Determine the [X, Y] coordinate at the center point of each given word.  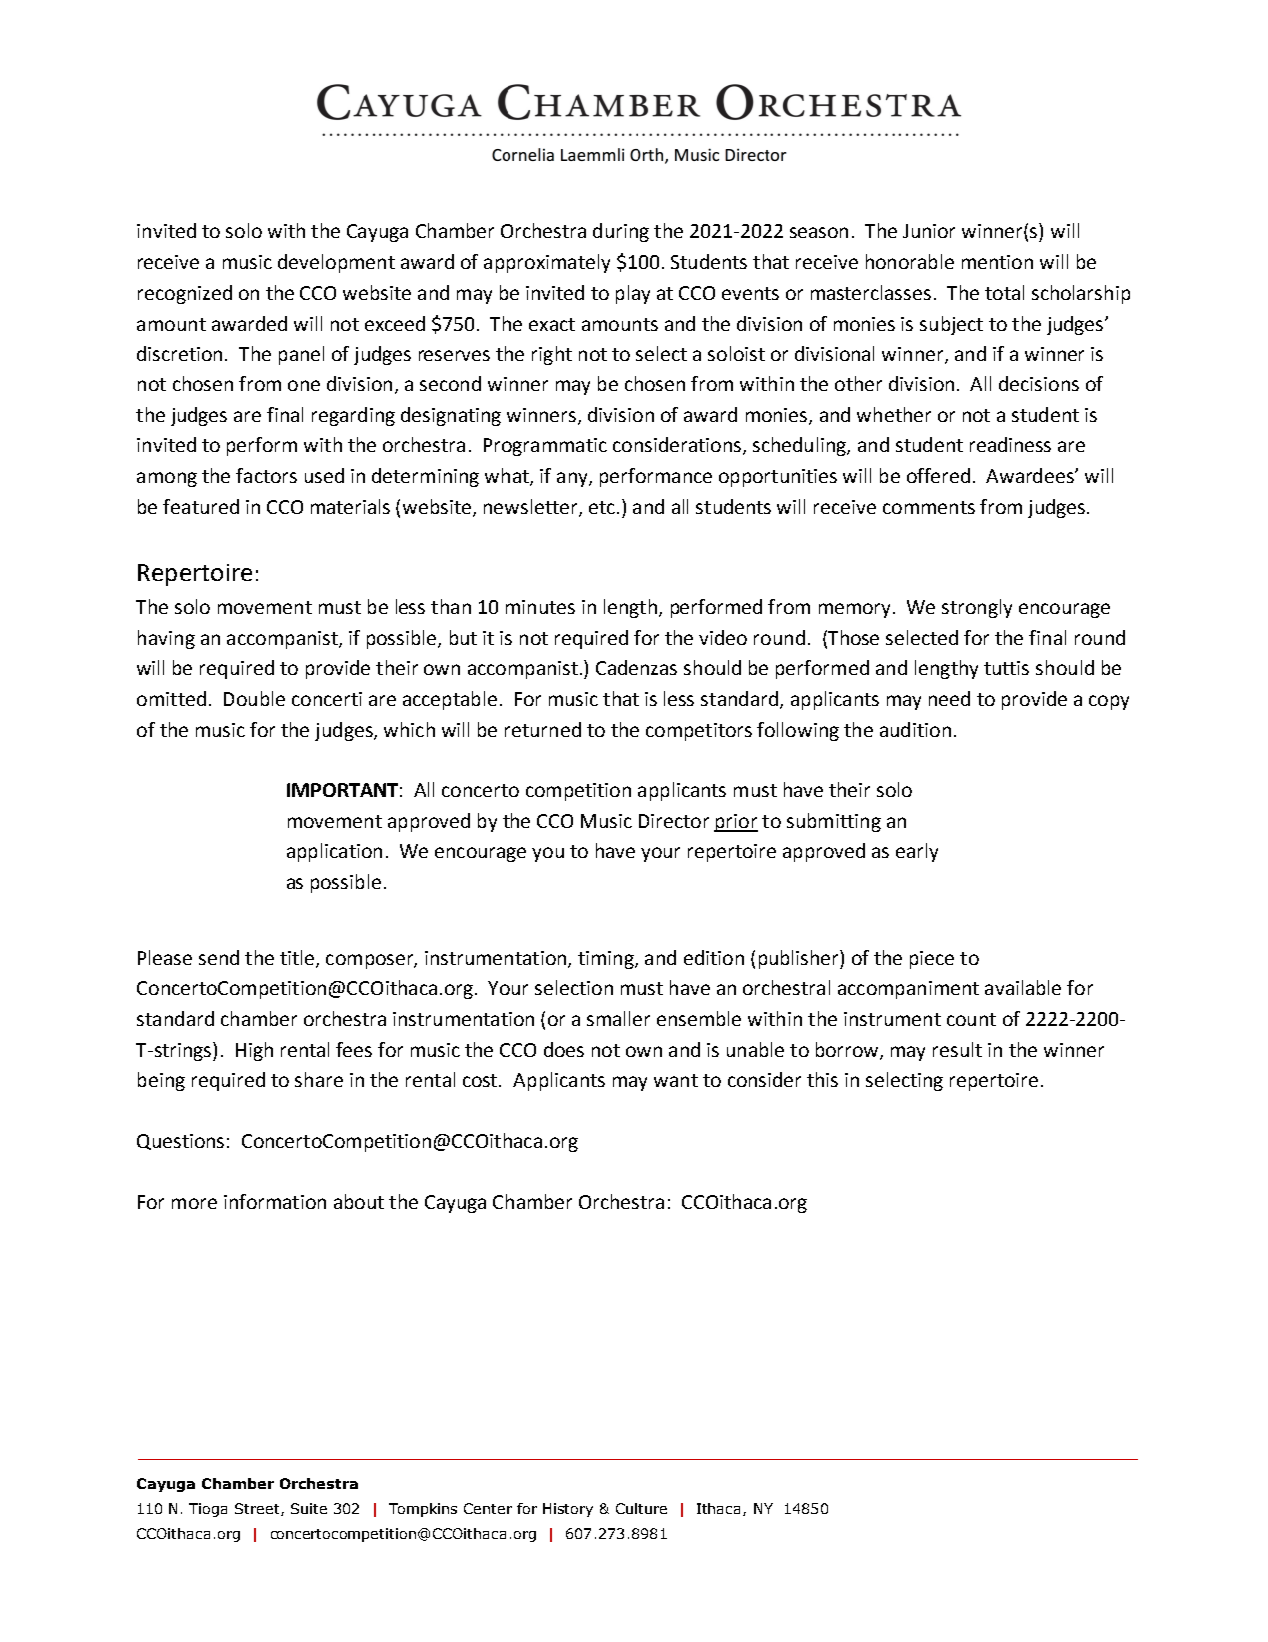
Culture [641, 1508]
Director [674, 821]
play [633, 294]
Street [258, 1509]
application [334, 852]
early [917, 852]
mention [997, 262]
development [336, 263]
